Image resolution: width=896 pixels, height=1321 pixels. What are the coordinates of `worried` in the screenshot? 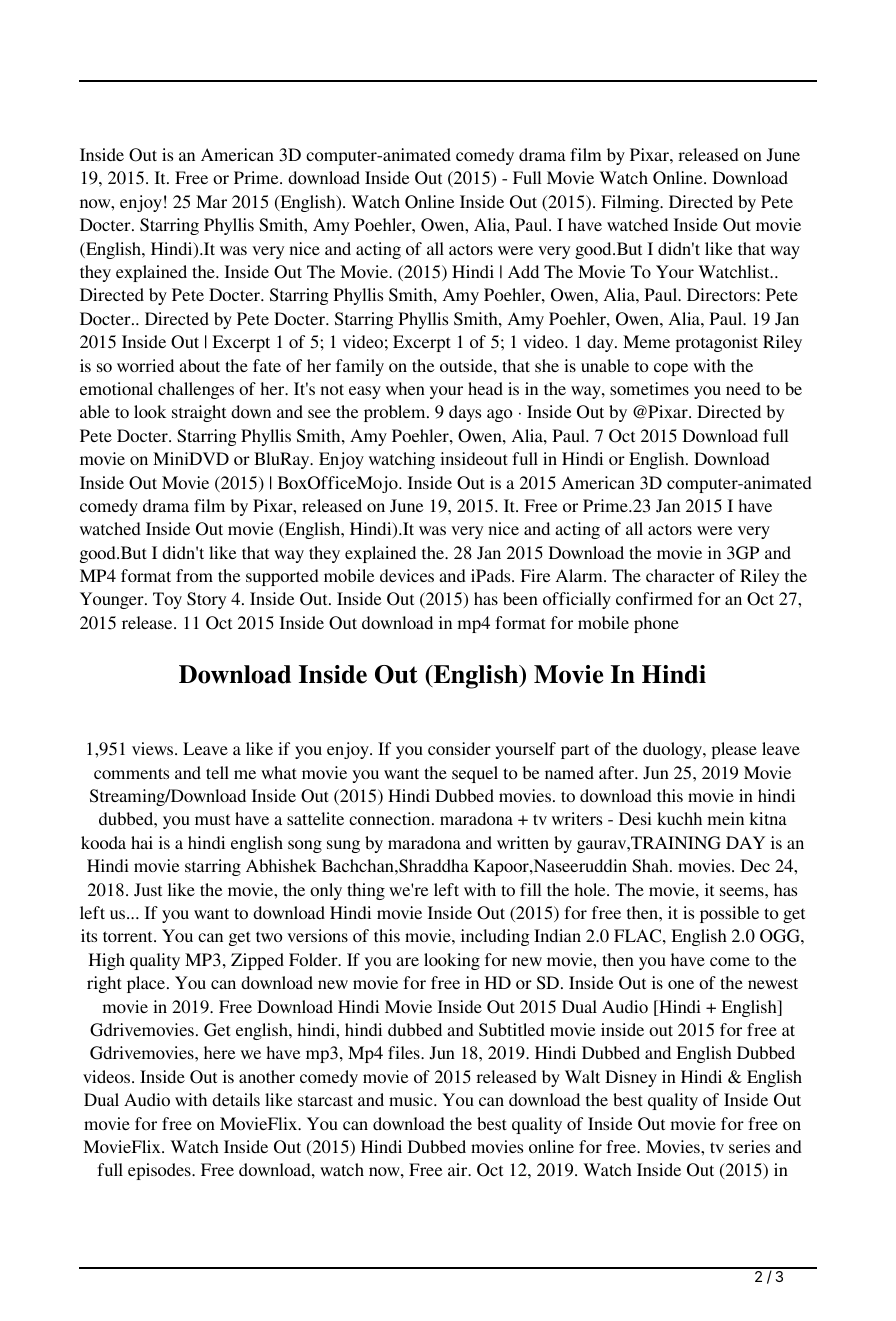 It's located at (145, 365).
